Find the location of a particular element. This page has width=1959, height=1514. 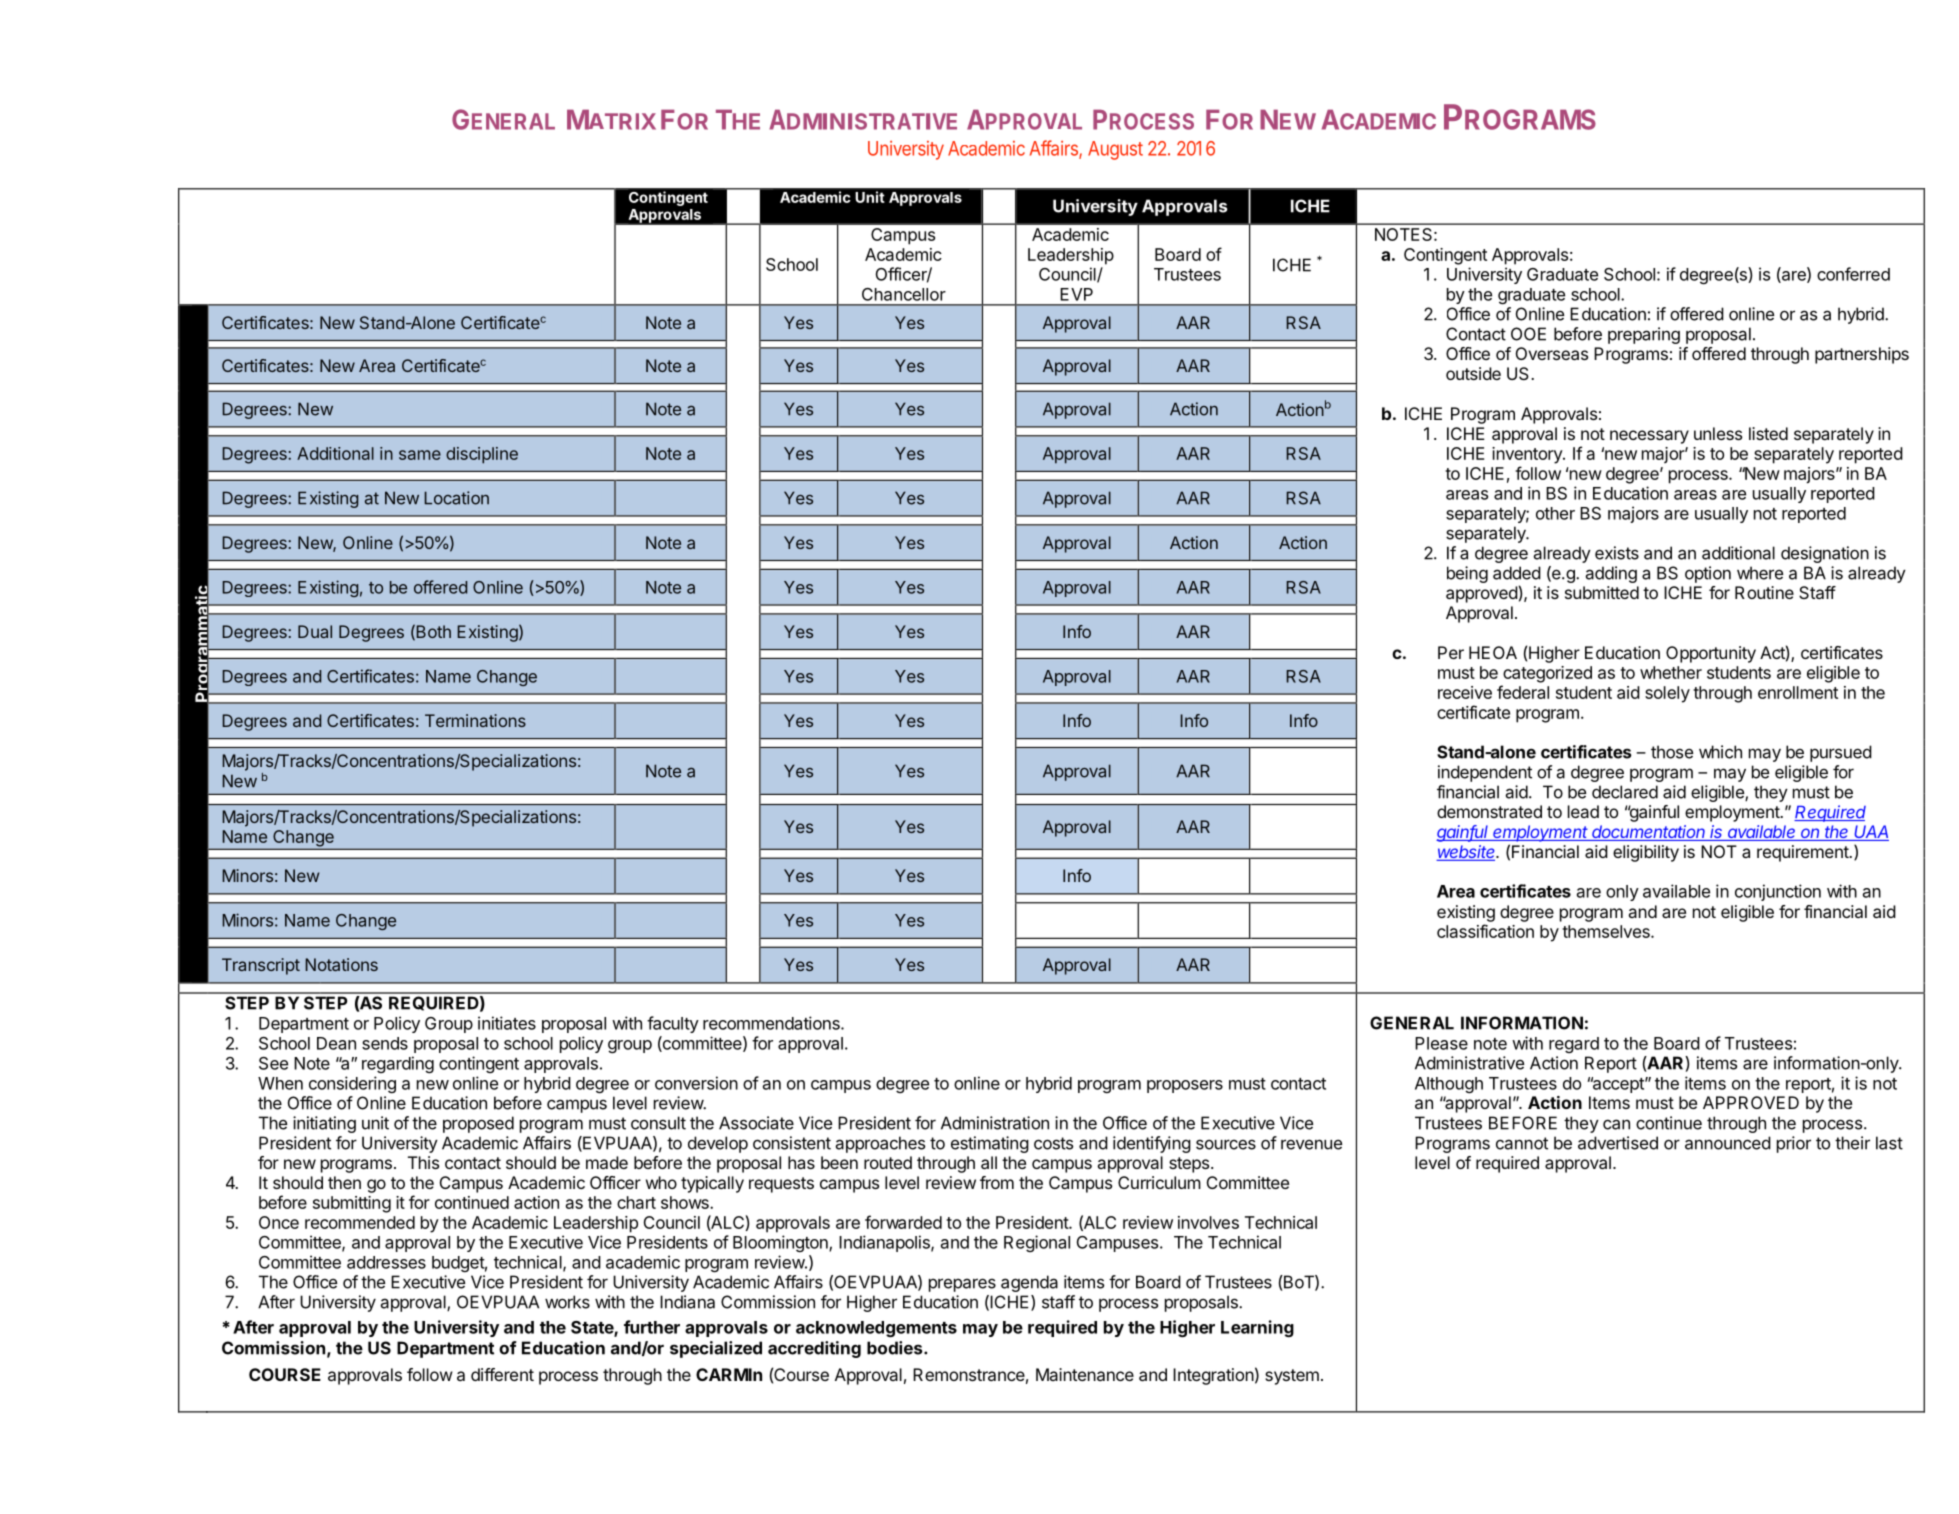

Chancellor is located at coordinates (904, 294).
